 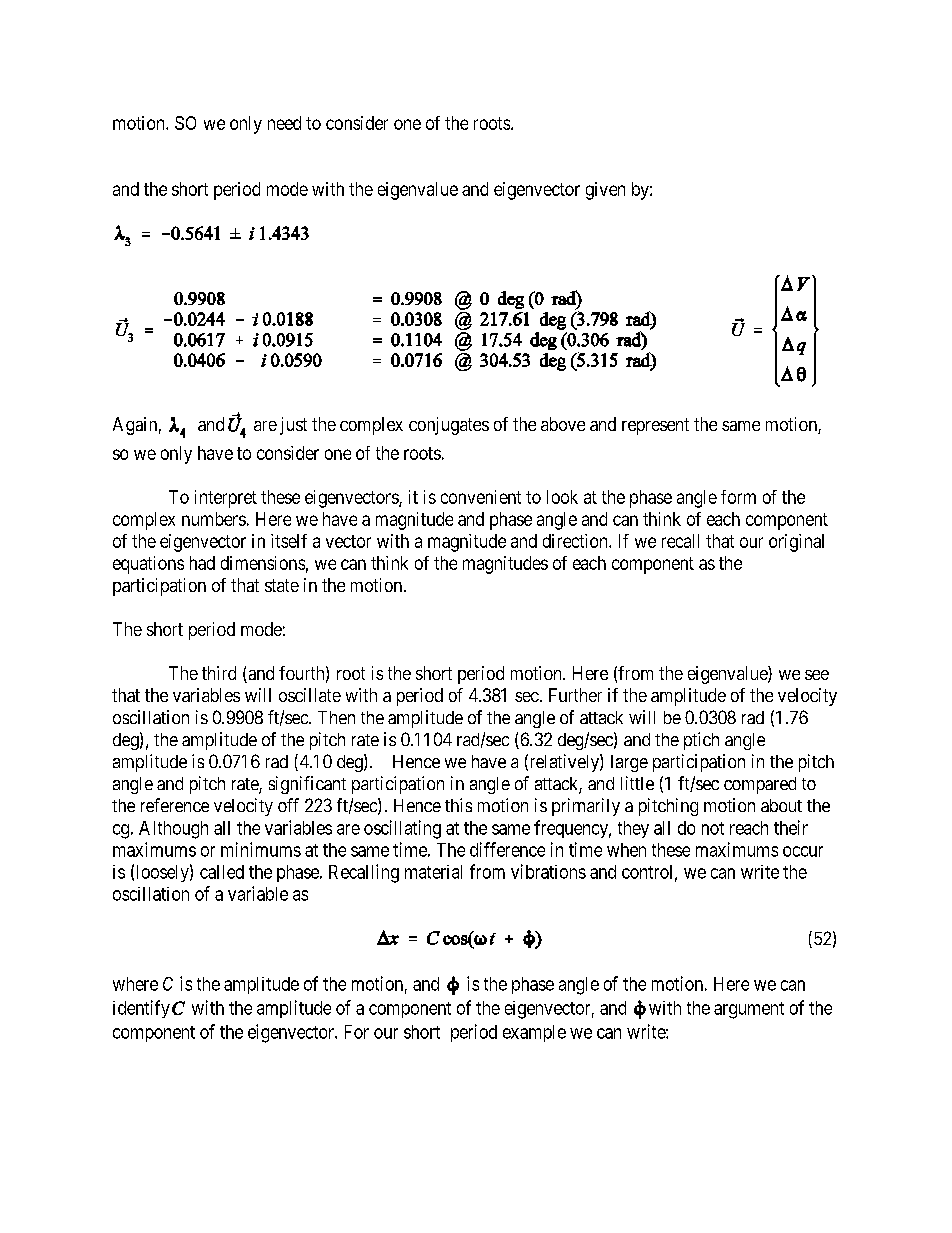 I want to click on identify, so click(x=141, y=1009).
